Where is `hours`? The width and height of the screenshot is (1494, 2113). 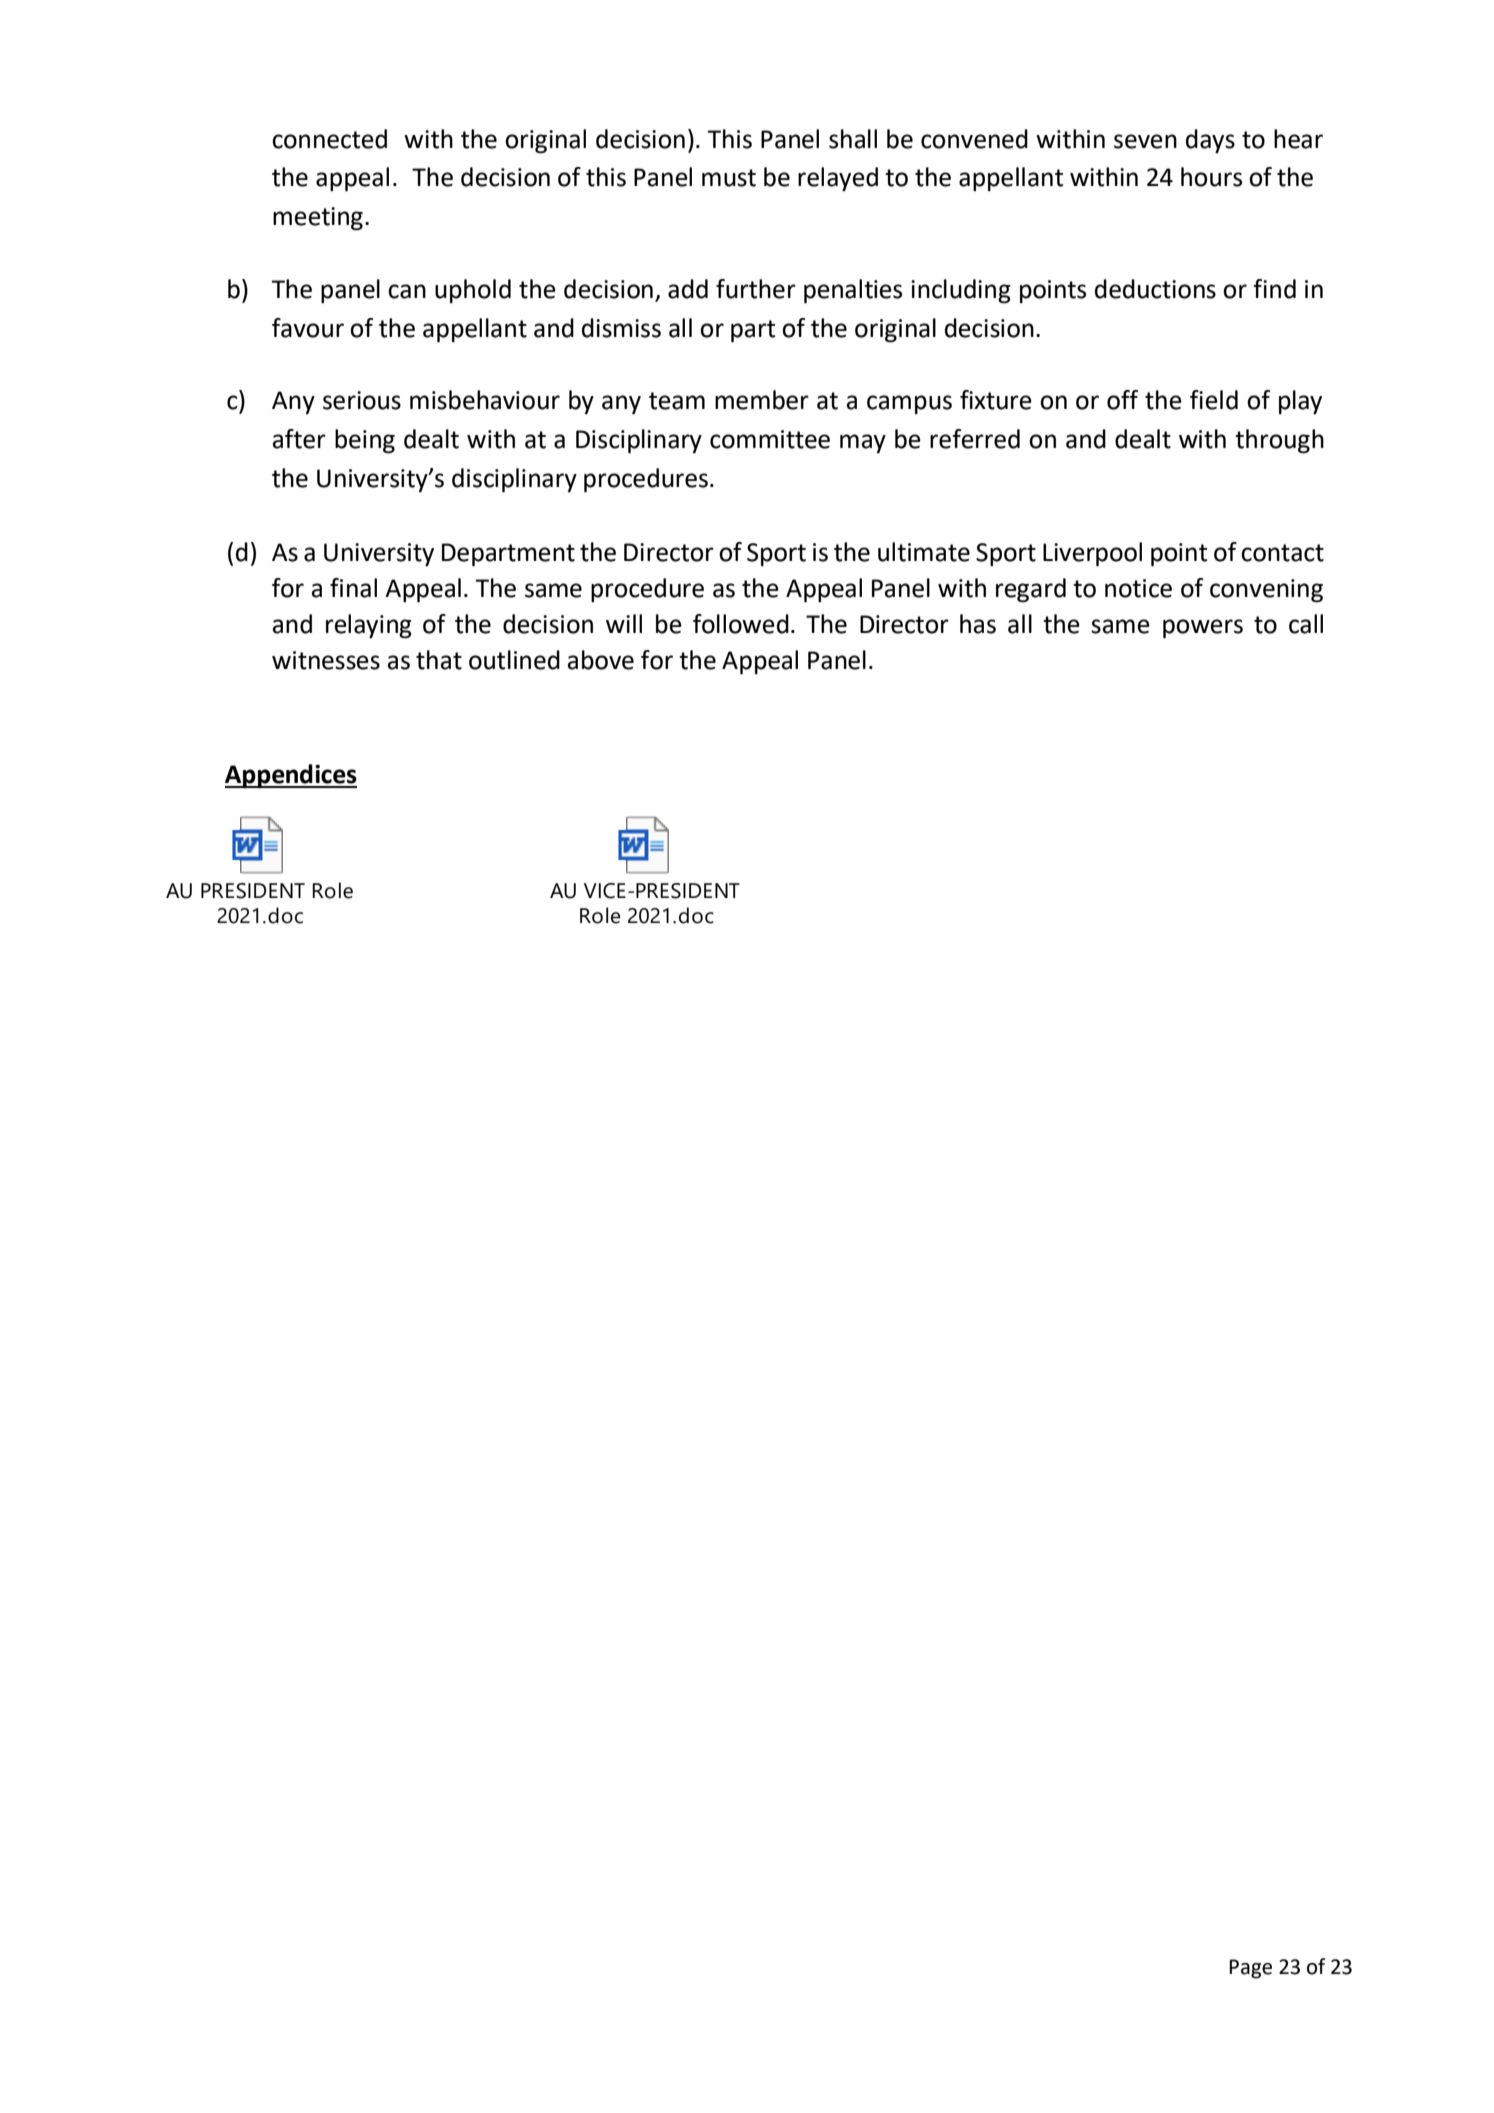
hours is located at coordinates (1211, 177).
